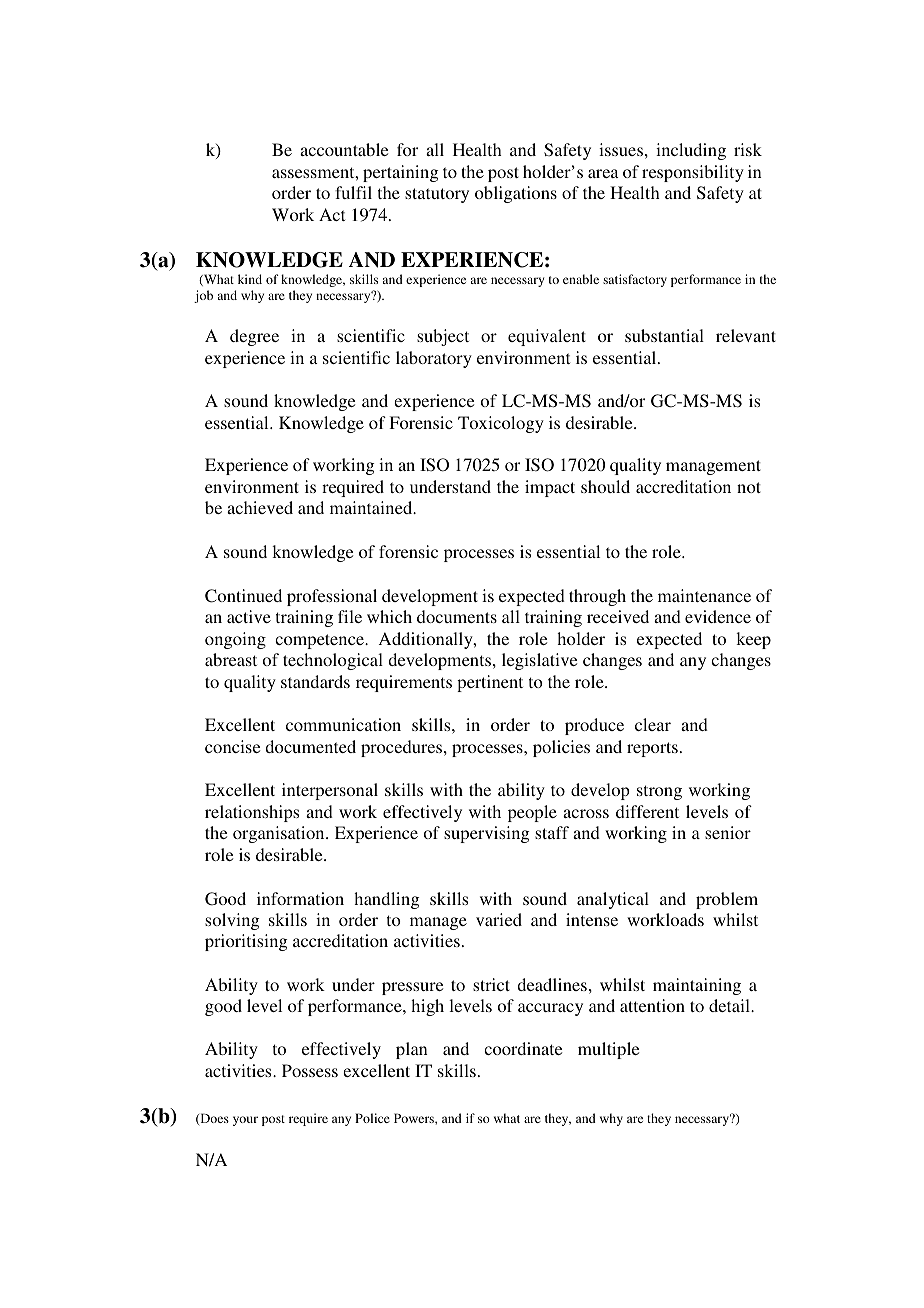 This document has width=924, height=1308. What do you see at coordinates (245, 1121) in the document?
I see `your` at bounding box center [245, 1121].
